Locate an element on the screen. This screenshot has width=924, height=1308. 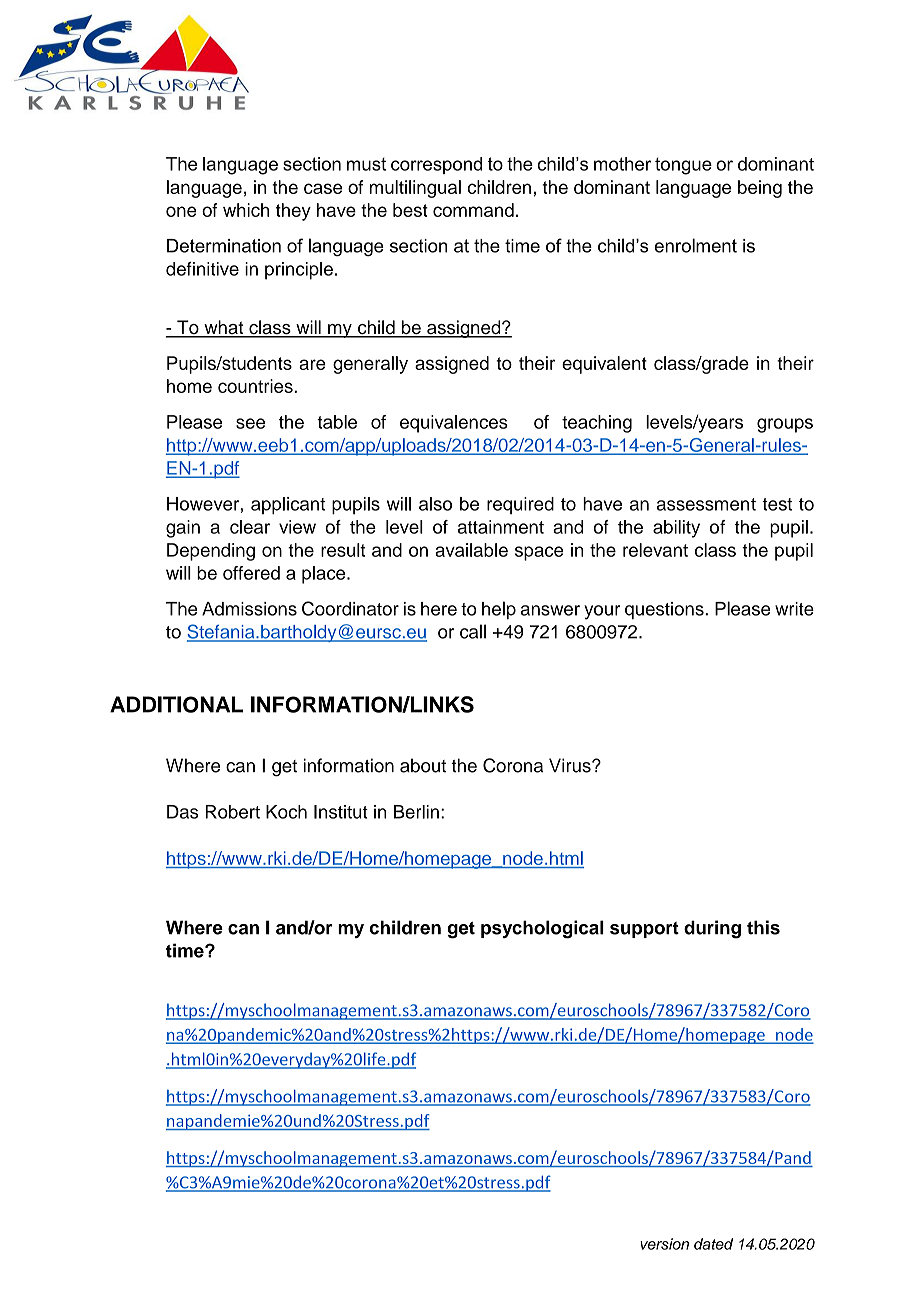
which is located at coordinates (246, 210).
